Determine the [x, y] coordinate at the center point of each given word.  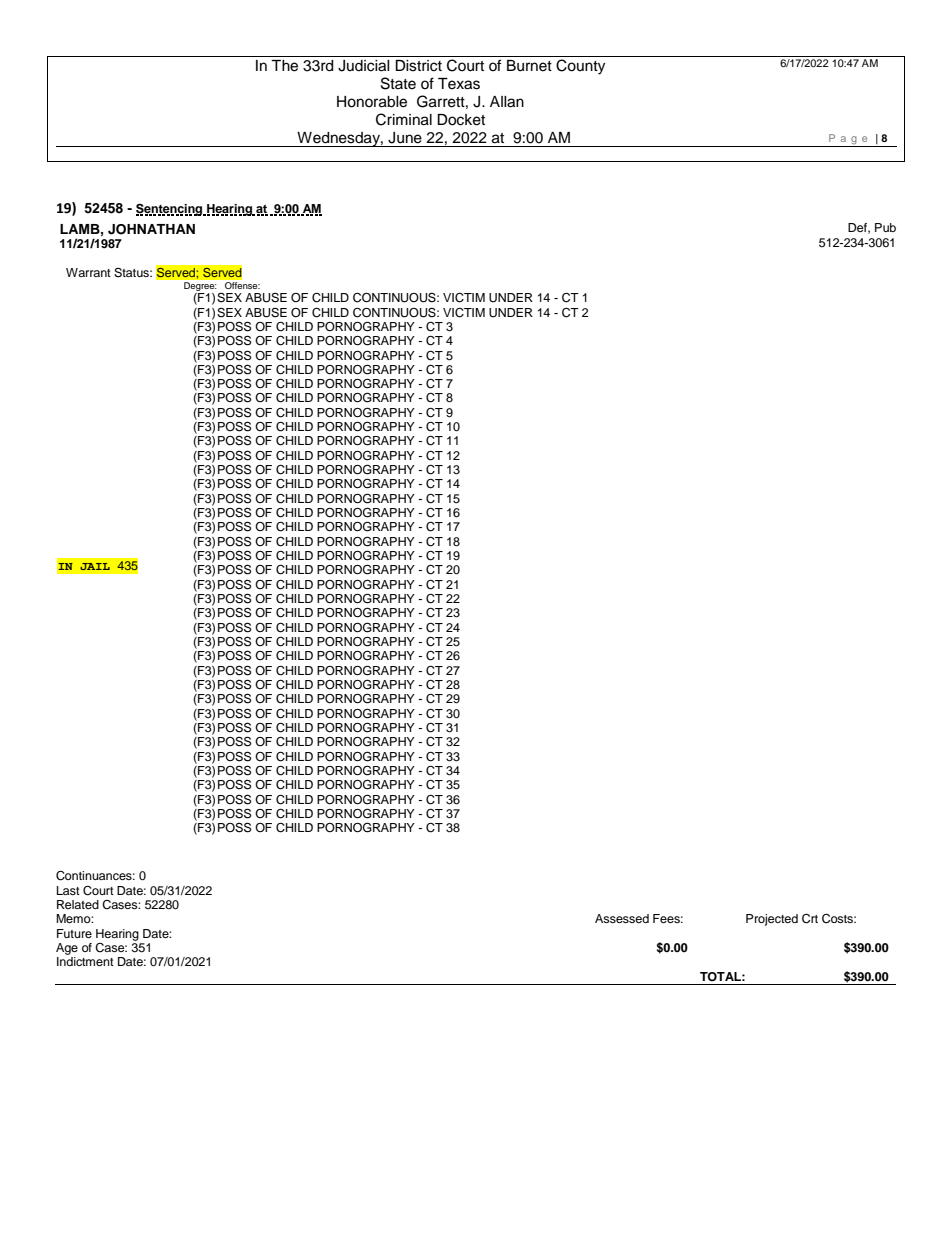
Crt [810, 919]
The [284, 66]
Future [74, 933]
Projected [772, 920]
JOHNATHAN [151, 229]
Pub [885, 227]
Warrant [88, 272]
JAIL [95, 566]
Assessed [622, 918]
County [580, 67]
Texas [459, 84]
